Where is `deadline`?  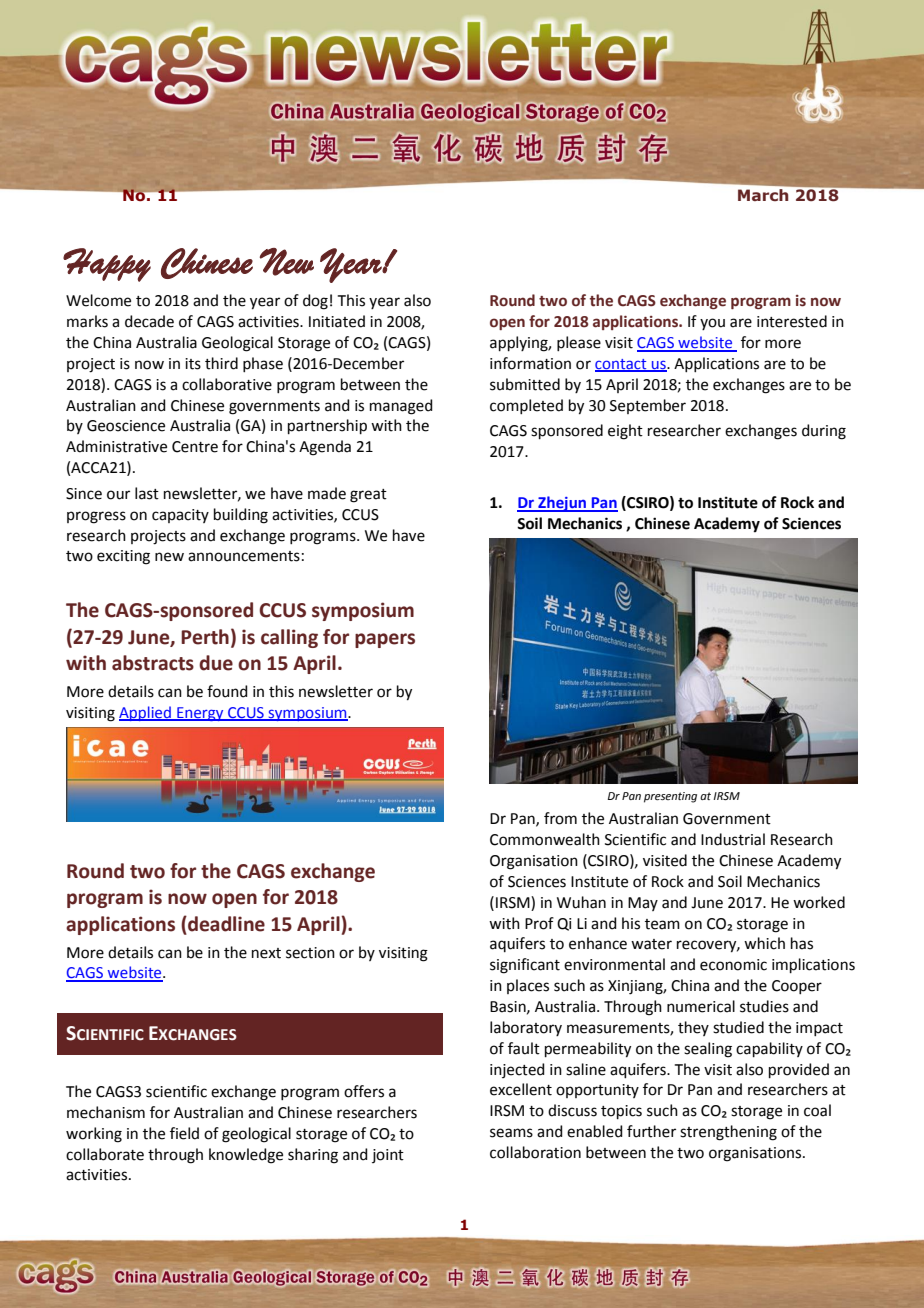
deadline is located at coordinates (225, 924).
